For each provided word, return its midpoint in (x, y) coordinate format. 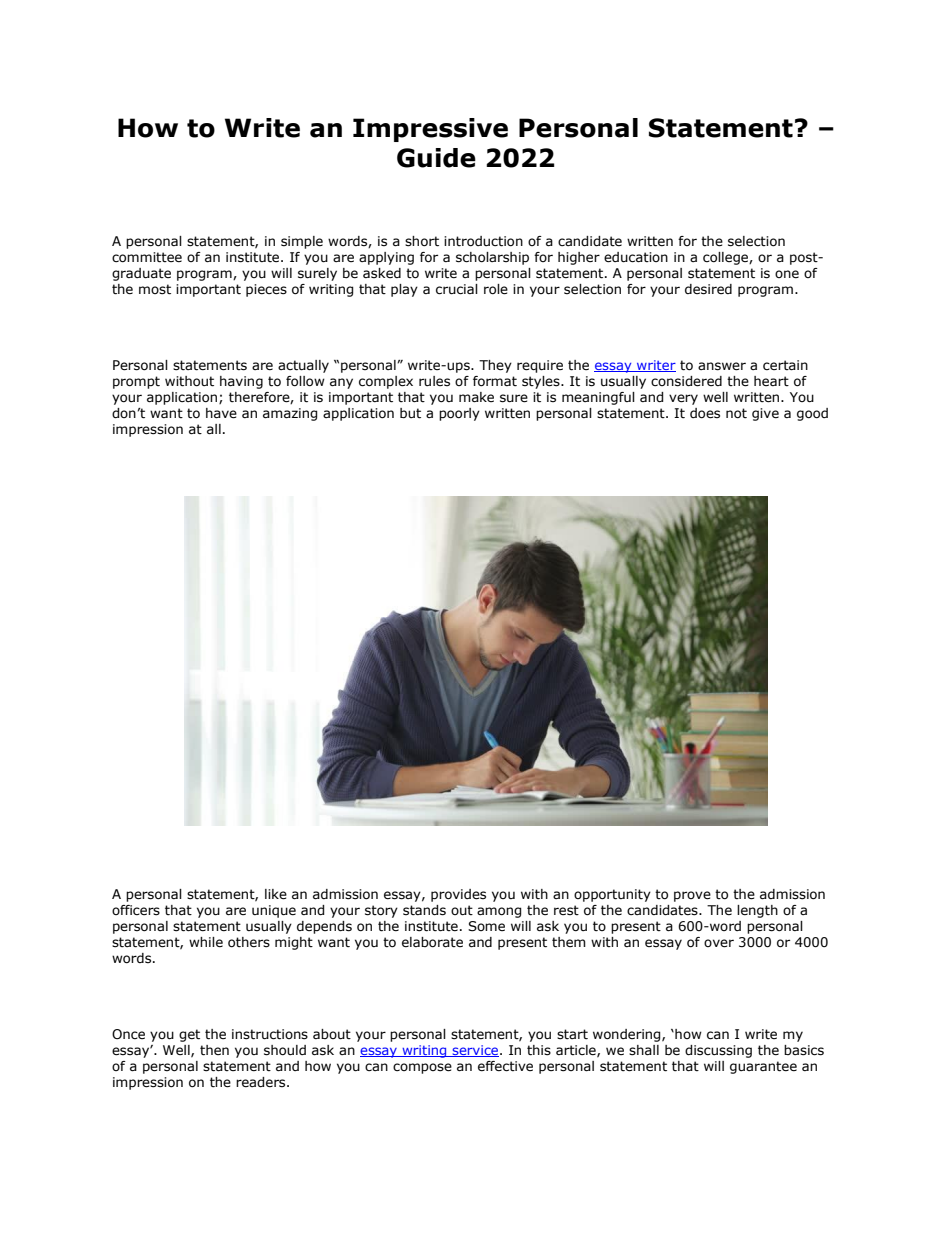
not (736, 413)
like (276, 894)
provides (458, 895)
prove (692, 896)
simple (302, 242)
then (214, 1050)
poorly (459, 414)
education (636, 257)
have (221, 413)
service (475, 1051)
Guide (436, 158)
